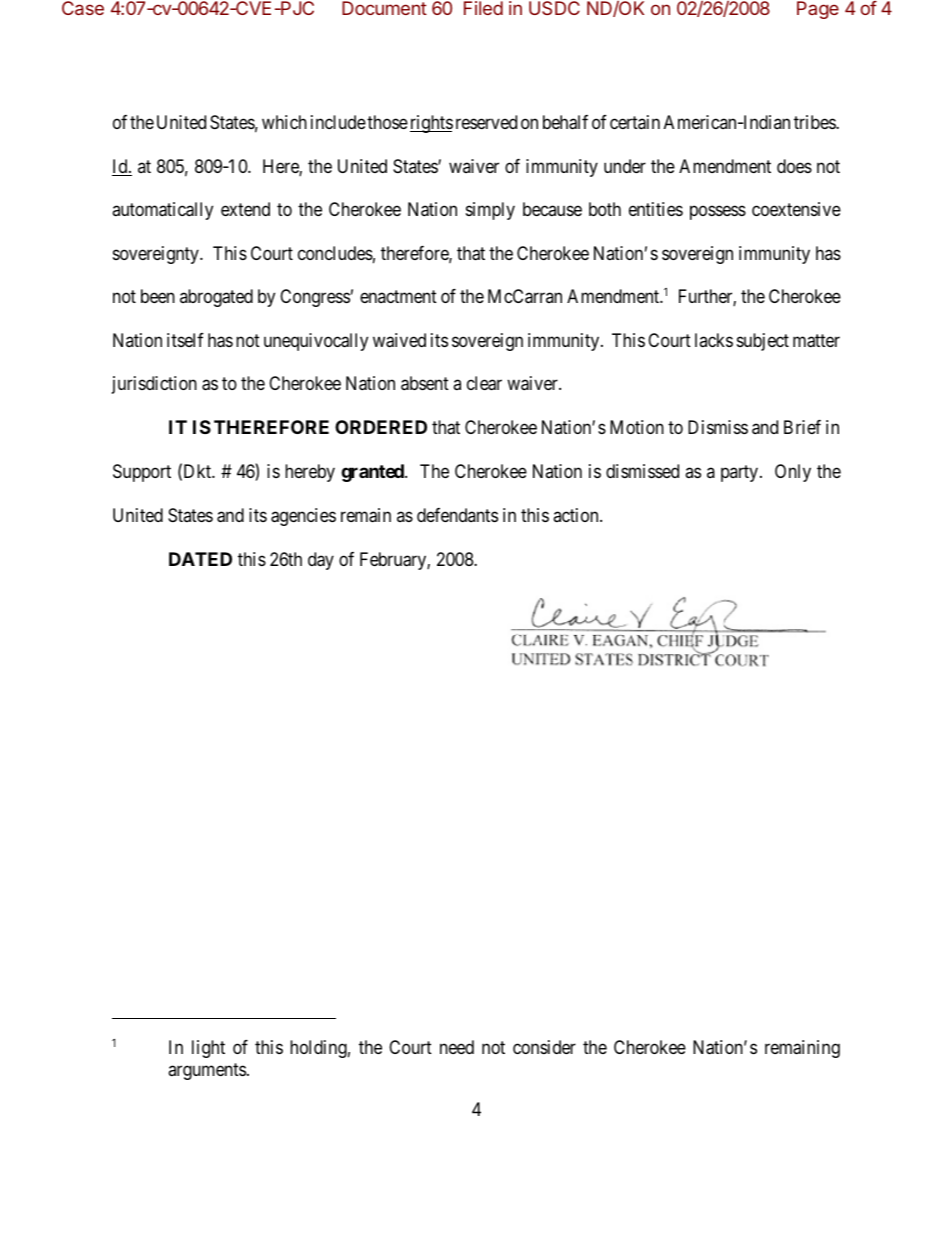 This image has width=952, height=1233. What do you see at coordinates (321, 561) in the image?
I see `day` at bounding box center [321, 561].
